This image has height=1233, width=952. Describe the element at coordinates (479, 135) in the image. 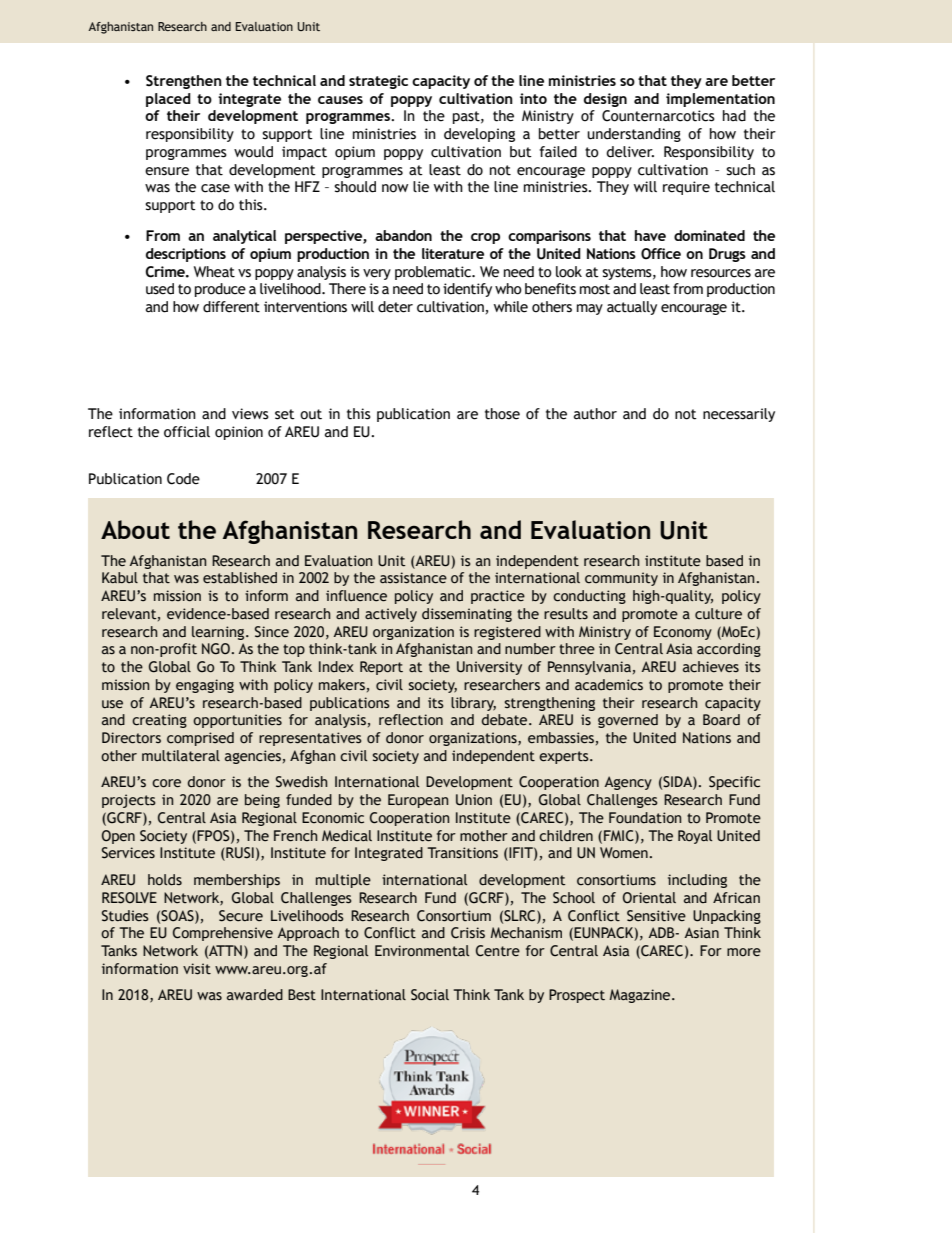

I see `developing` at that location.
